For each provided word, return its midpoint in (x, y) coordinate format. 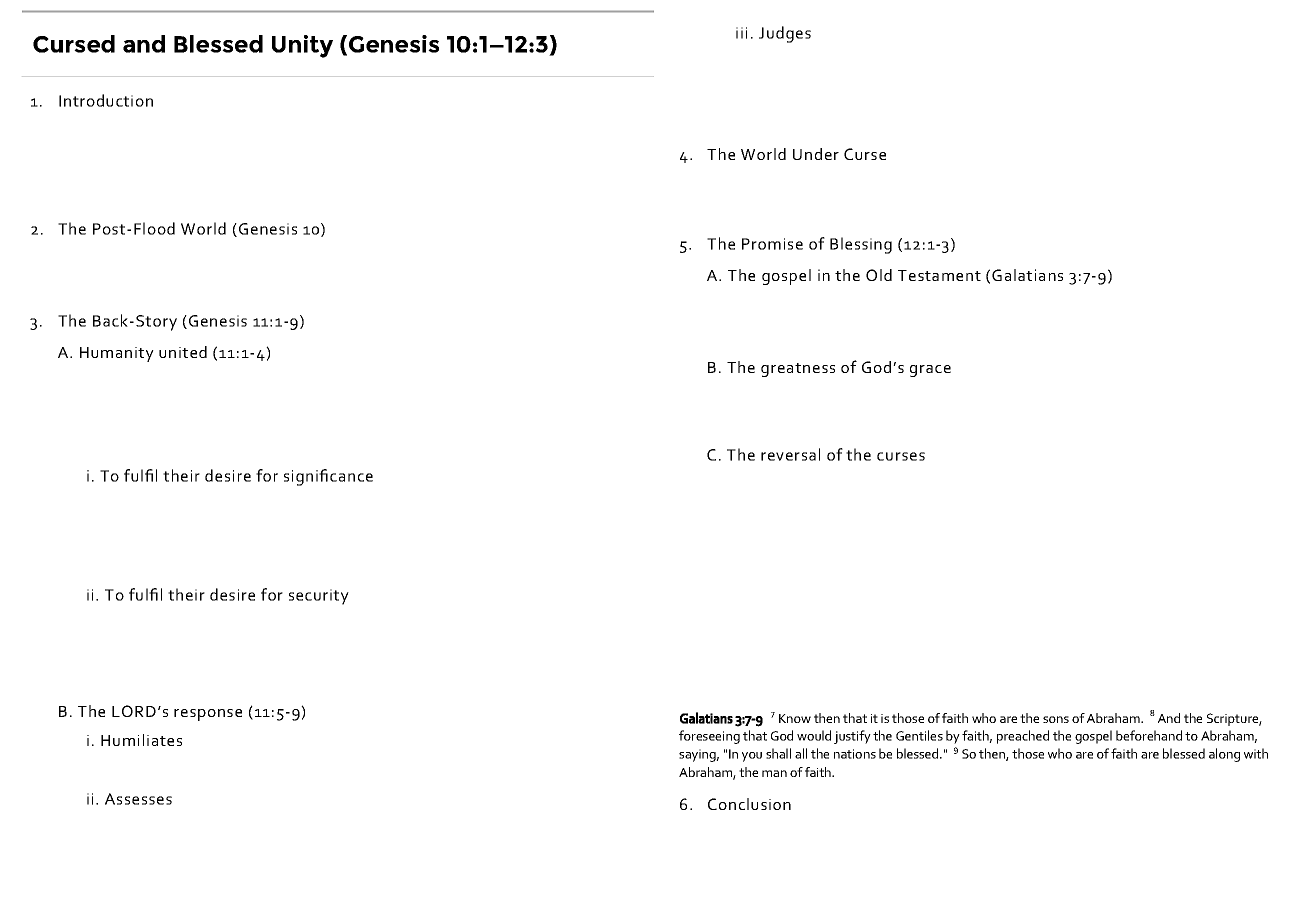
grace (930, 371)
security (319, 597)
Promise (772, 244)
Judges (785, 34)
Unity (302, 46)
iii (741, 33)
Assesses (138, 799)
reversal (790, 454)
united (183, 352)
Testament (939, 275)
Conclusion (749, 804)
